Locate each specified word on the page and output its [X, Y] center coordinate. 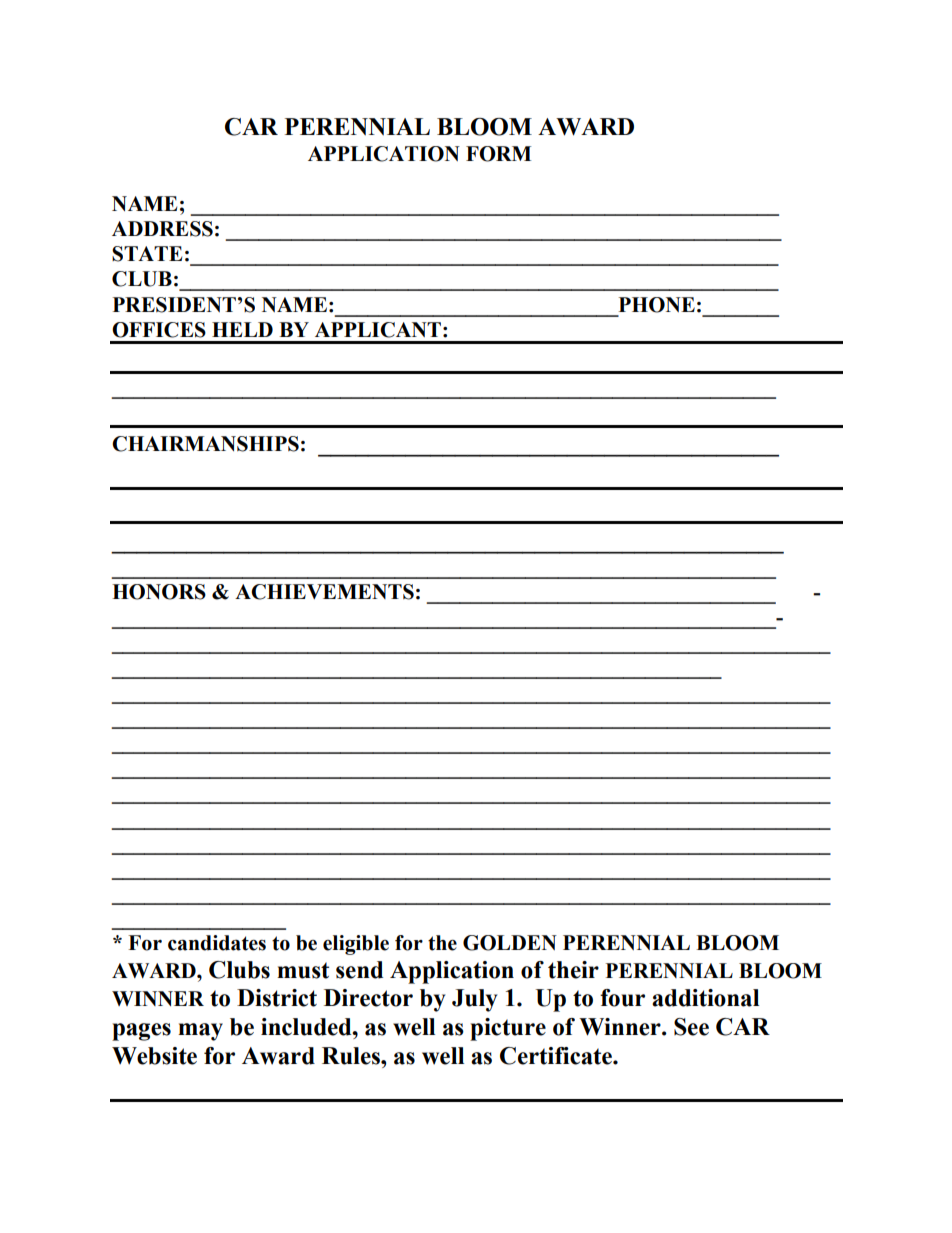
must [303, 970]
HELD [242, 329]
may [200, 1032]
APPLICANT [378, 330]
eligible [356, 945]
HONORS [159, 592]
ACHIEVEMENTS [324, 592]
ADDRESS [162, 229]
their [573, 970]
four [622, 998]
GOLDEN [510, 943]
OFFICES [159, 330]
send [359, 970]
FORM [498, 154]
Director [368, 998]
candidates [217, 943]
